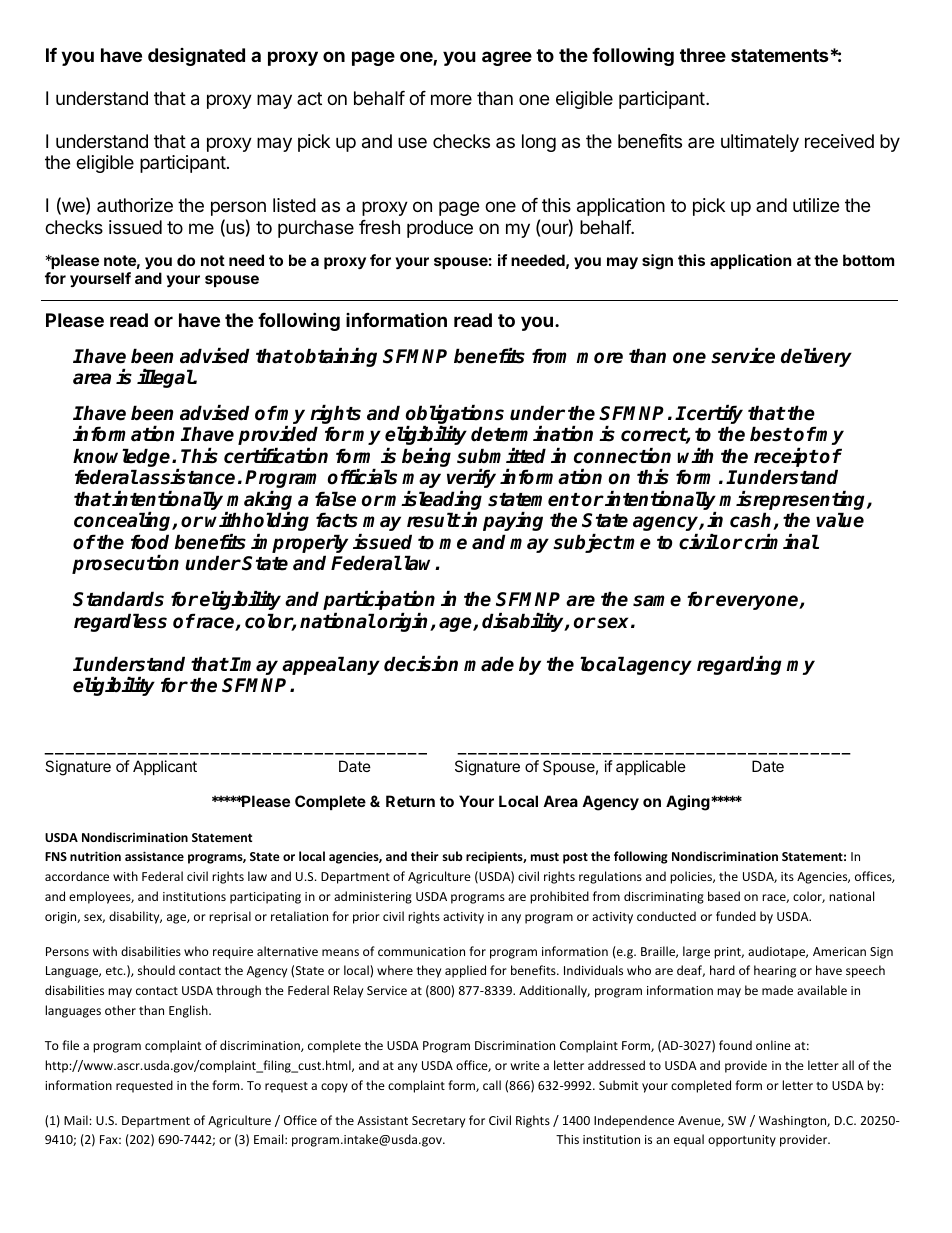  Describe the element at coordinates (425, 856) in the screenshot. I see `their` at that location.
